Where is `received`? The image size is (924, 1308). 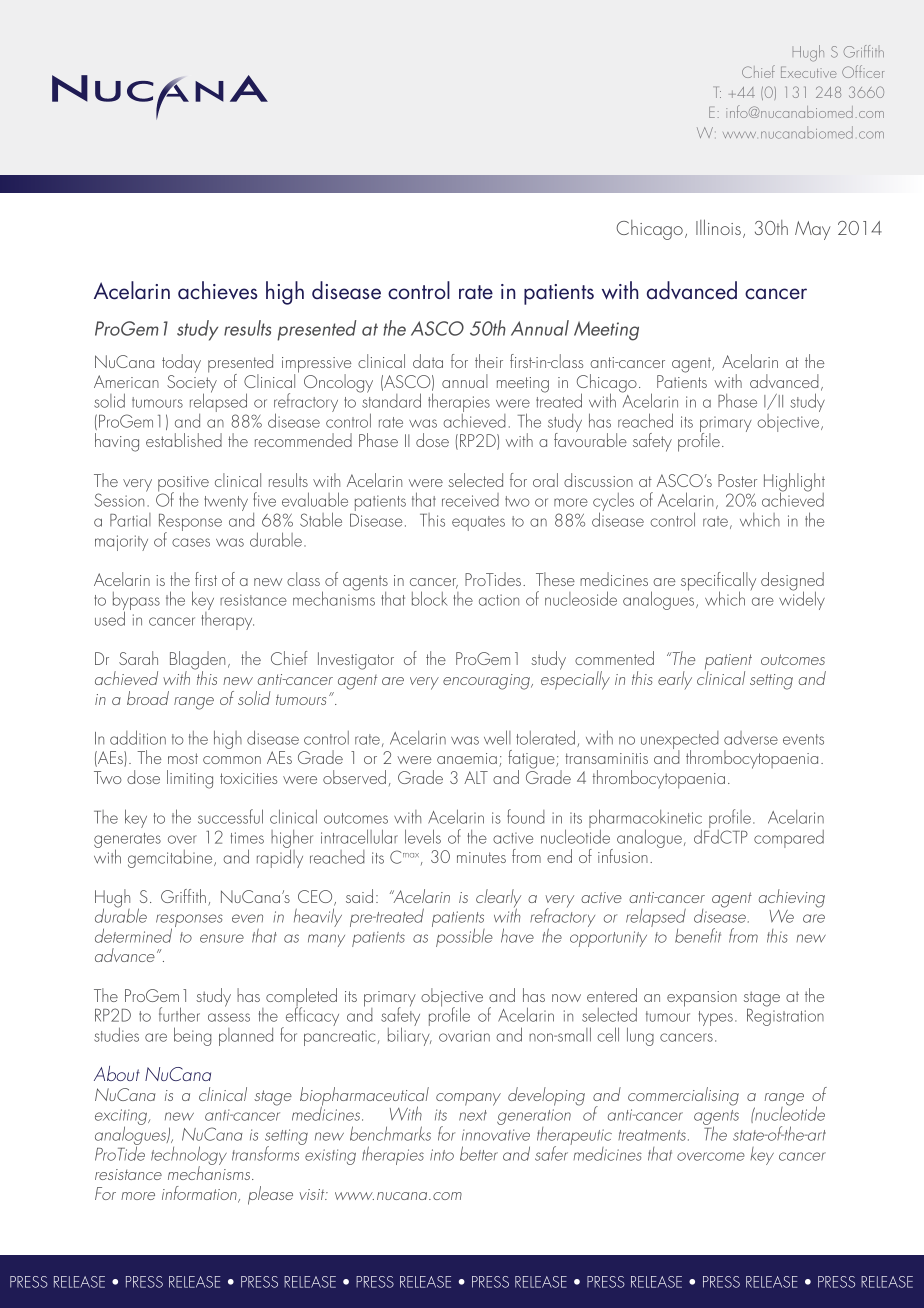 received is located at coordinates (470, 500).
